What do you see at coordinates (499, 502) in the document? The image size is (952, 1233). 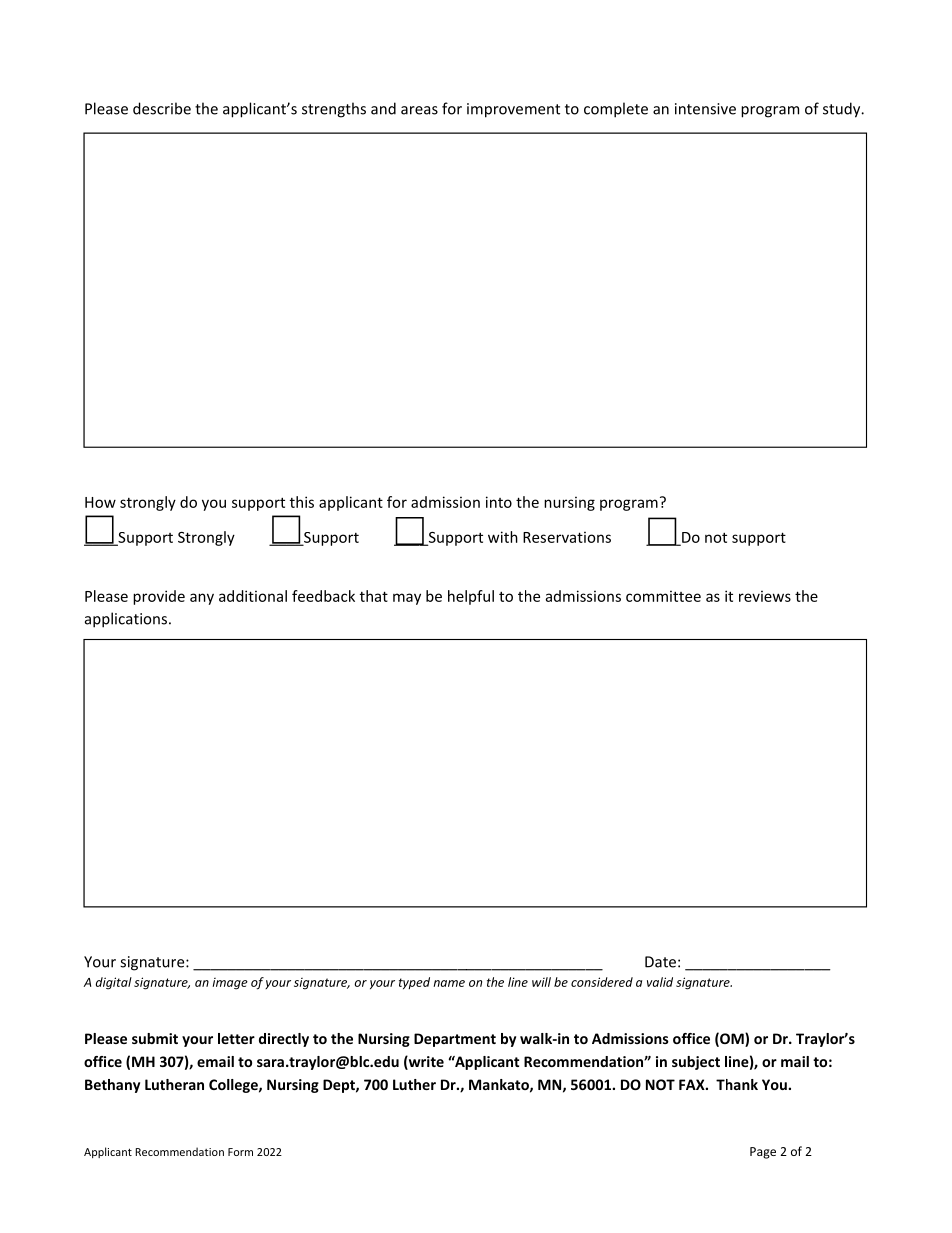 I see `into` at bounding box center [499, 502].
